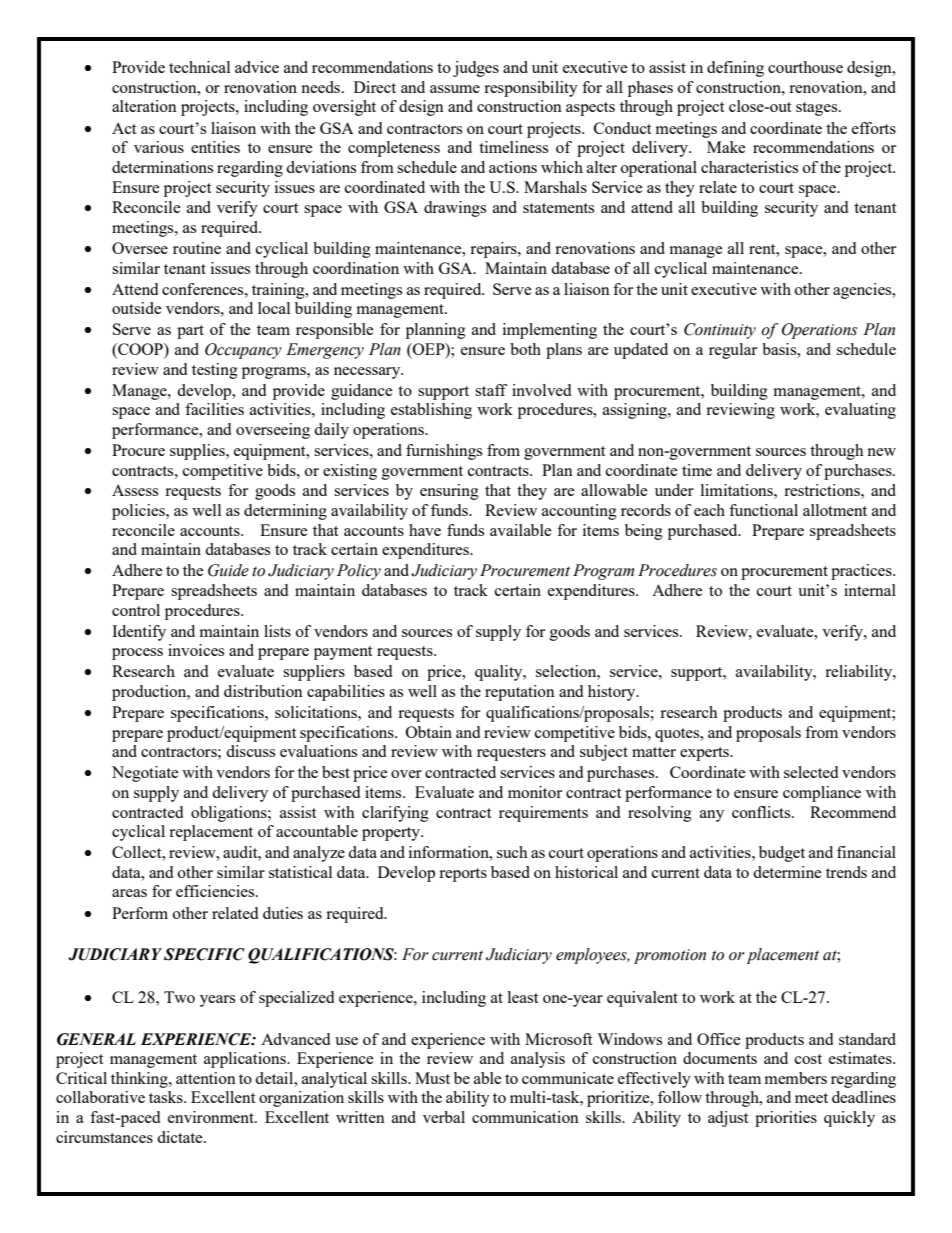  Describe the element at coordinates (818, 109) in the document. I see `stages` at that location.
